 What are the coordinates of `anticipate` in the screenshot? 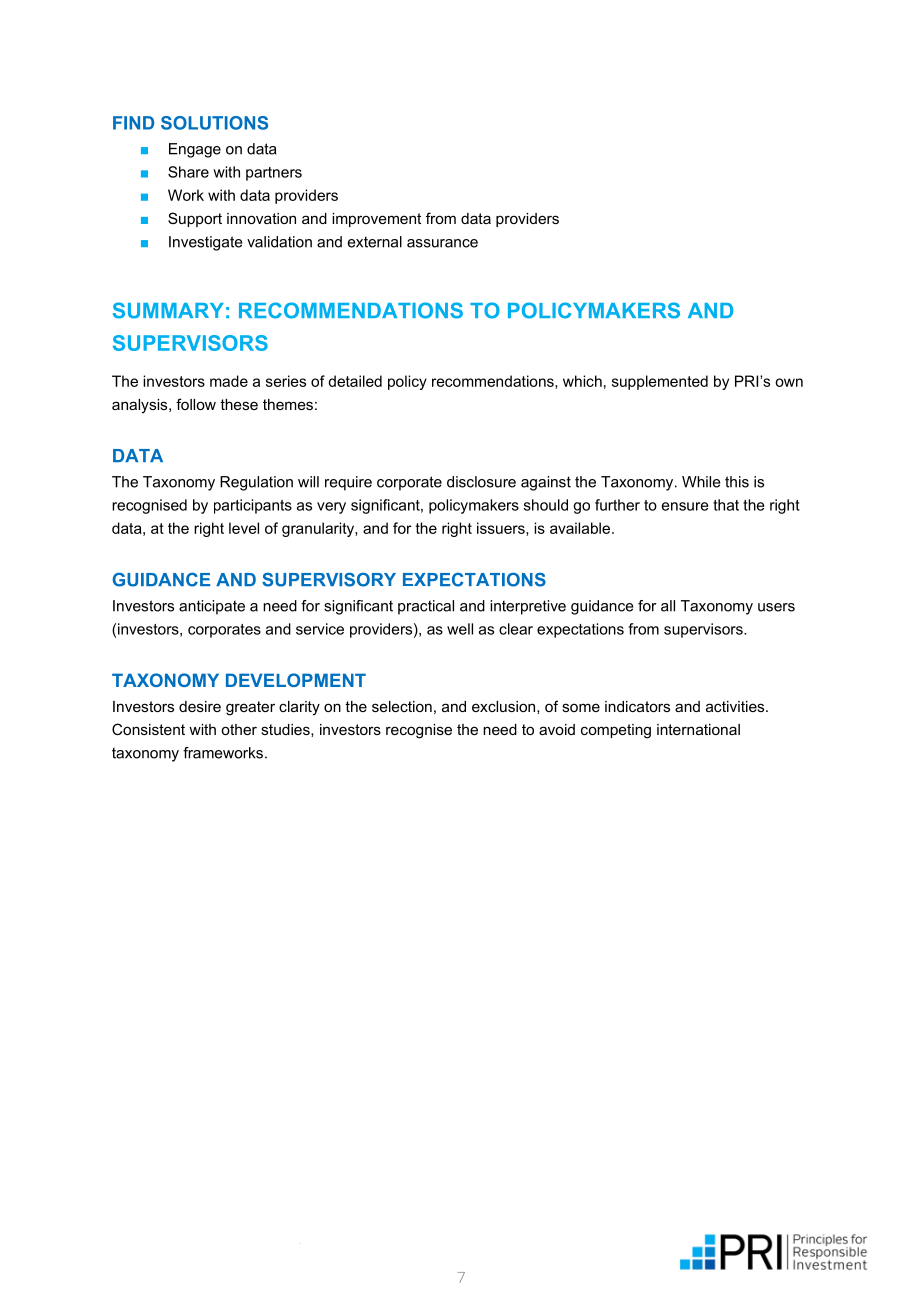 It's located at (212, 607).
